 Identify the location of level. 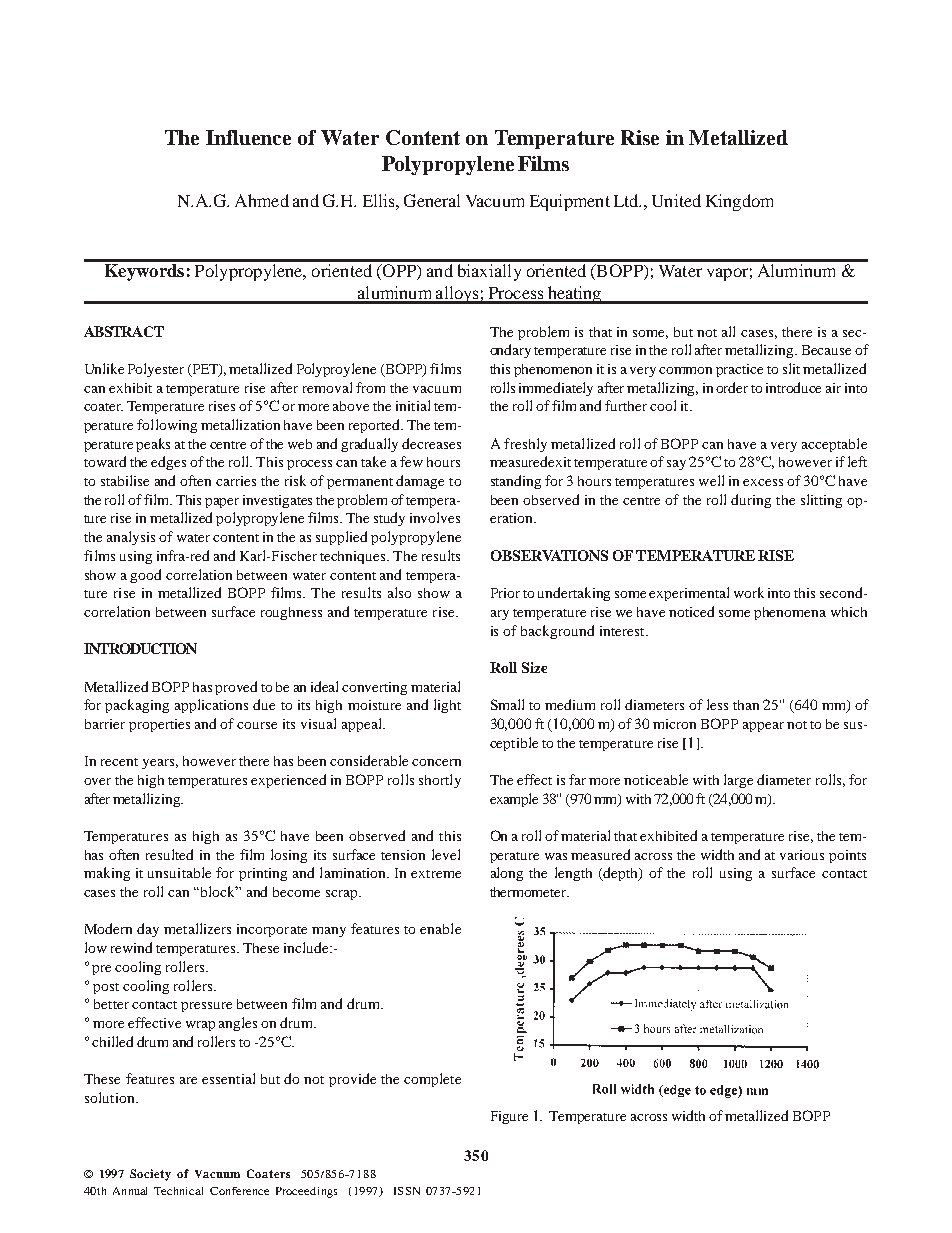
(446, 854).
